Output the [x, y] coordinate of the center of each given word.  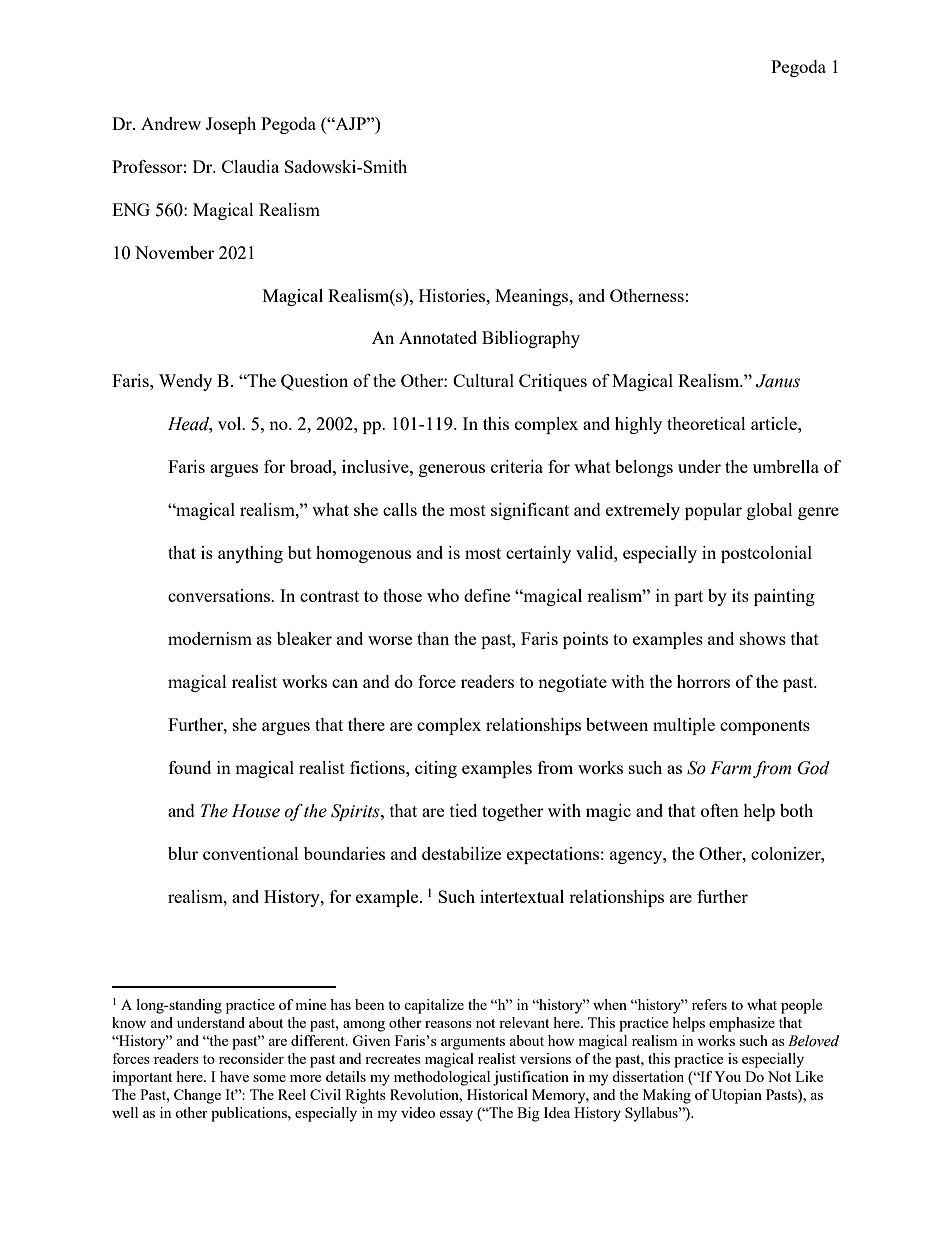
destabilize [461, 853]
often [720, 810]
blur [183, 853]
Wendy [185, 382]
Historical [497, 1094]
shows [763, 638]
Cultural [483, 380]
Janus [778, 381]
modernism [210, 638]
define [487, 595]
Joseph [231, 125]
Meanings [533, 297]
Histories [453, 295]
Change [197, 1096]
